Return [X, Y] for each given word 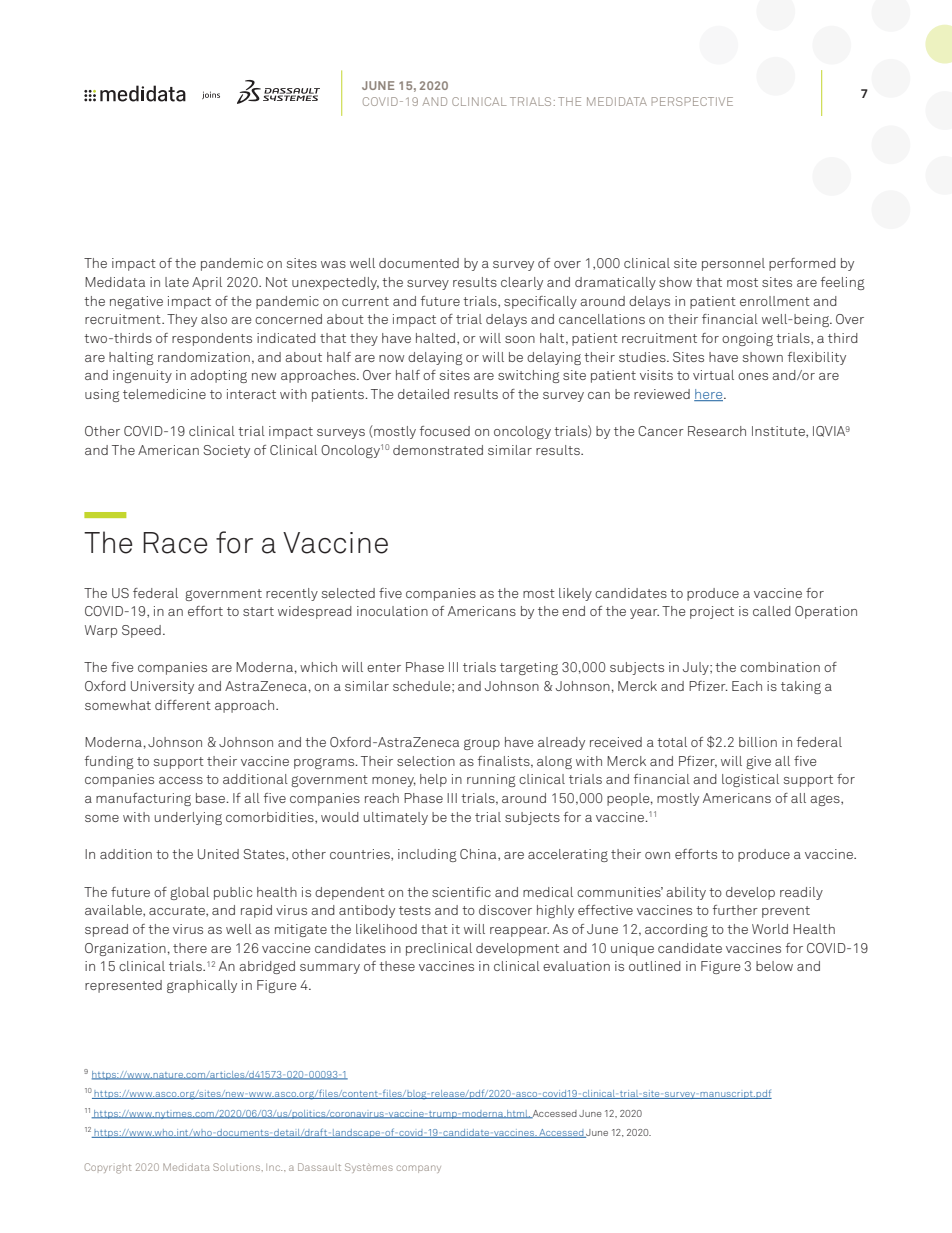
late [177, 282]
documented [419, 263]
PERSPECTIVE [692, 101]
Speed [141, 631]
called [772, 611]
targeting [529, 668]
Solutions [237, 1167]
